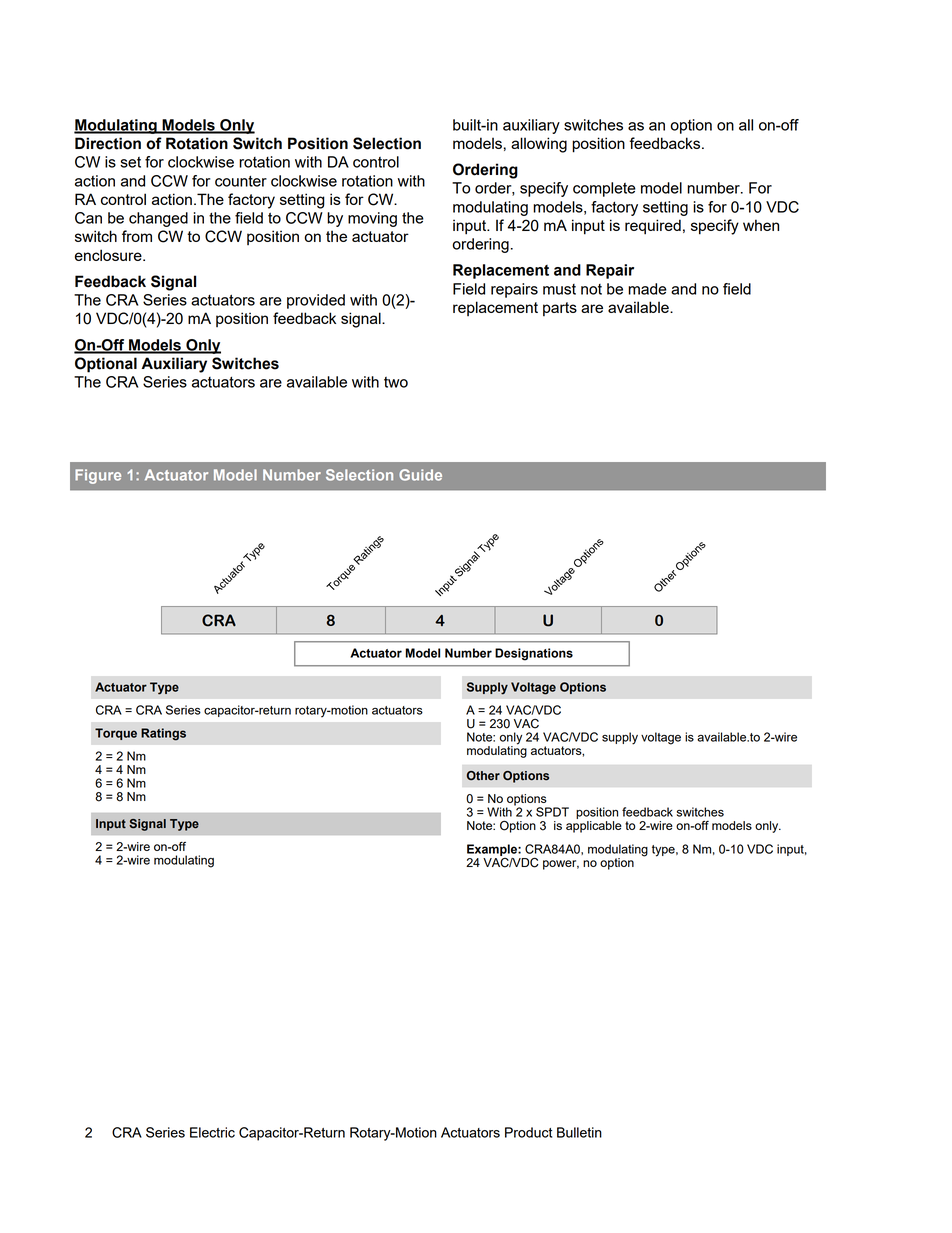 Image resolution: width=952 pixels, height=1233 pixels. What do you see at coordinates (163, 734) in the screenshot?
I see `Ratings` at bounding box center [163, 734].
